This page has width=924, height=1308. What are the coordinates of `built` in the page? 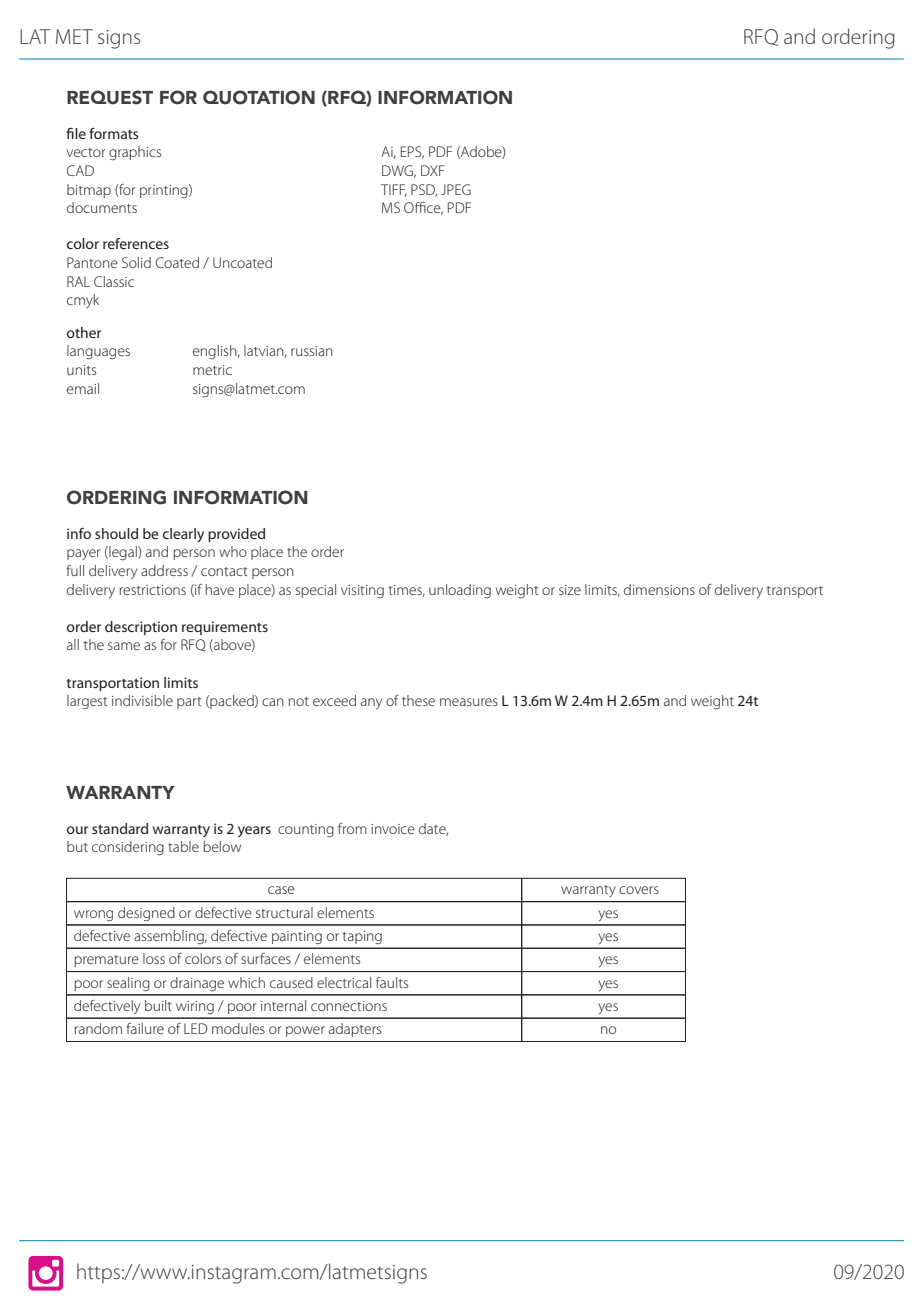 It's located at (158, 1005).
